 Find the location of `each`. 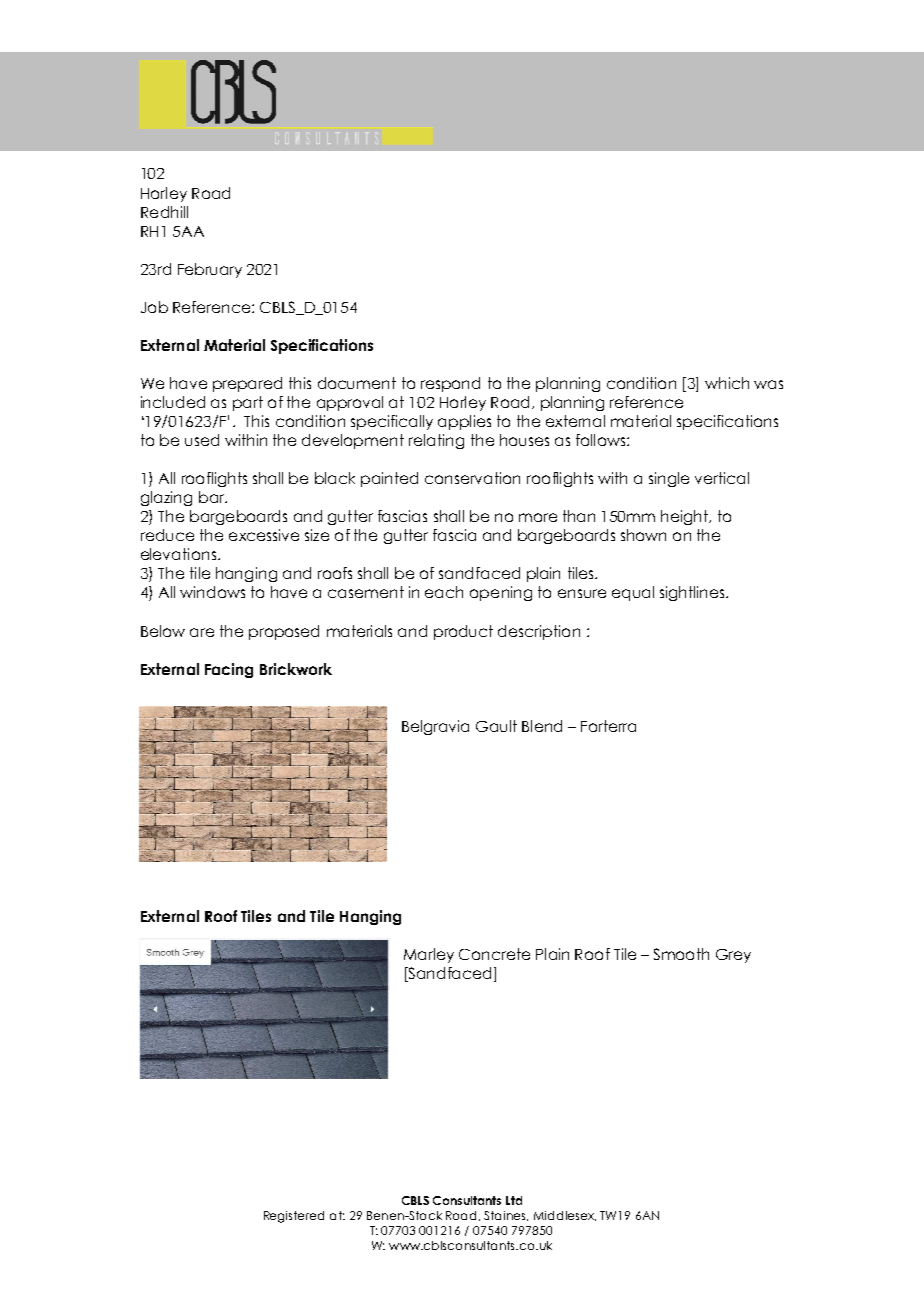

each is located at coordinates (444, 592).
